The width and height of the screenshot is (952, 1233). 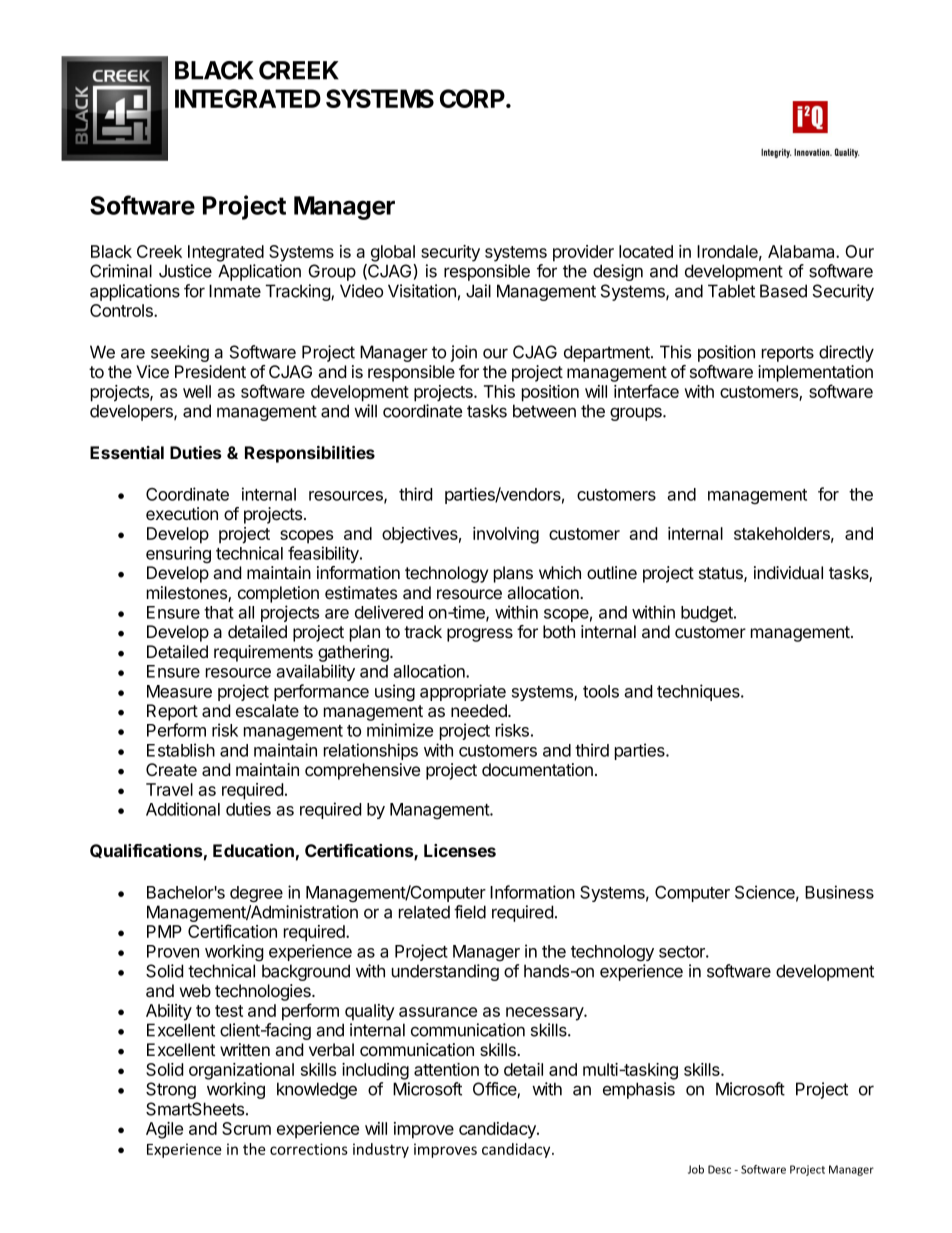 I want to click on between, so click(x=544, y=411).
